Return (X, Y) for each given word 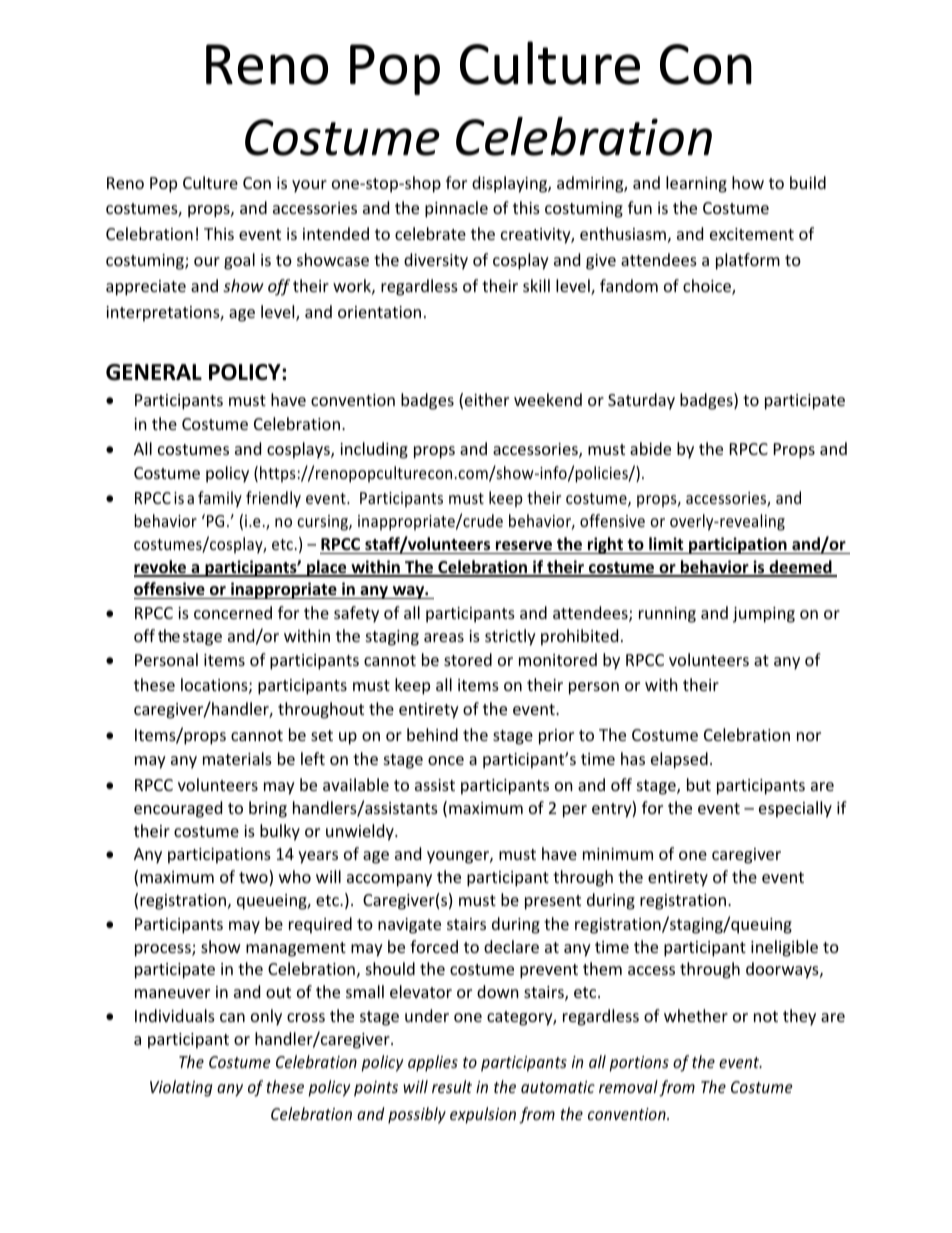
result (452, 1086)
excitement (752, 234)
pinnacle (456, 209)
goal (239, 261)
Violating (181, 1088)
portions (639, 1064)
